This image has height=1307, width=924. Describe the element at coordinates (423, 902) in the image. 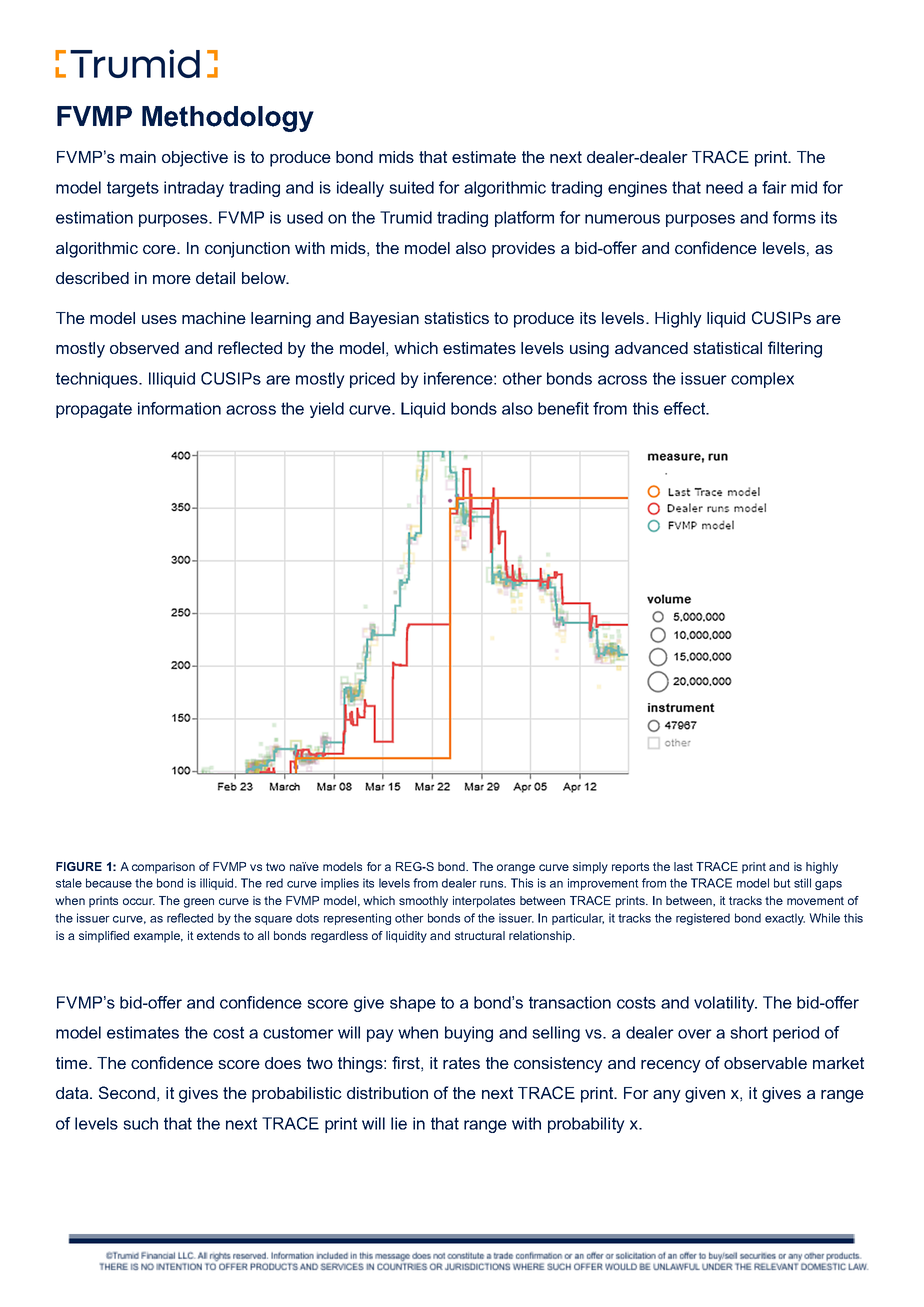

I see `smoothly` at that location.
